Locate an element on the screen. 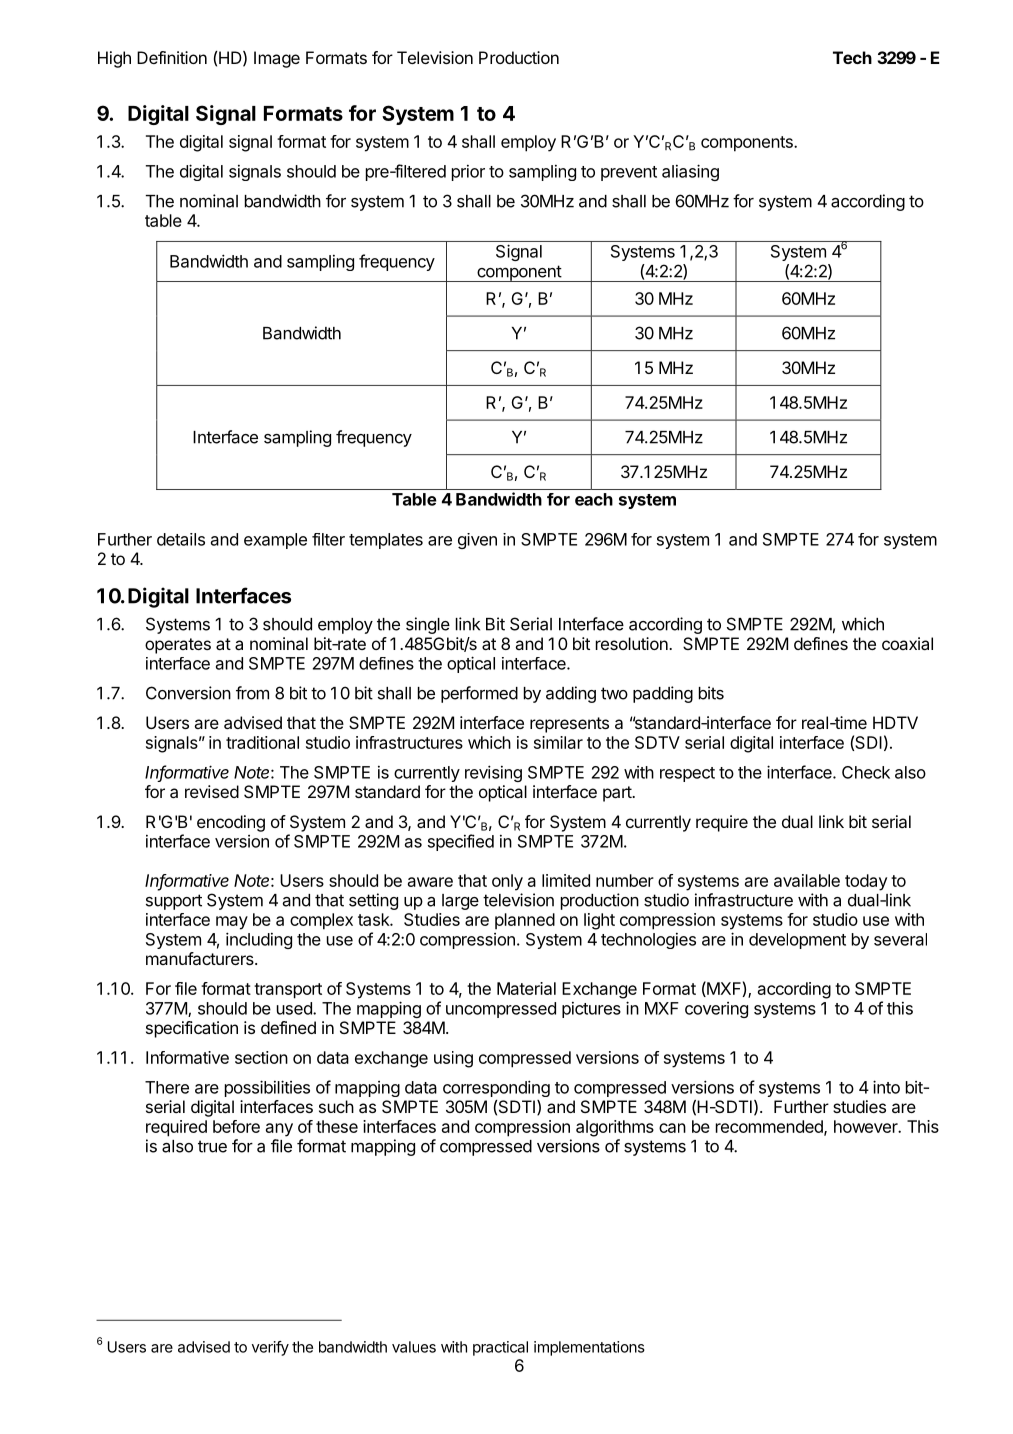  planned is located at coordinates (525, 921).
